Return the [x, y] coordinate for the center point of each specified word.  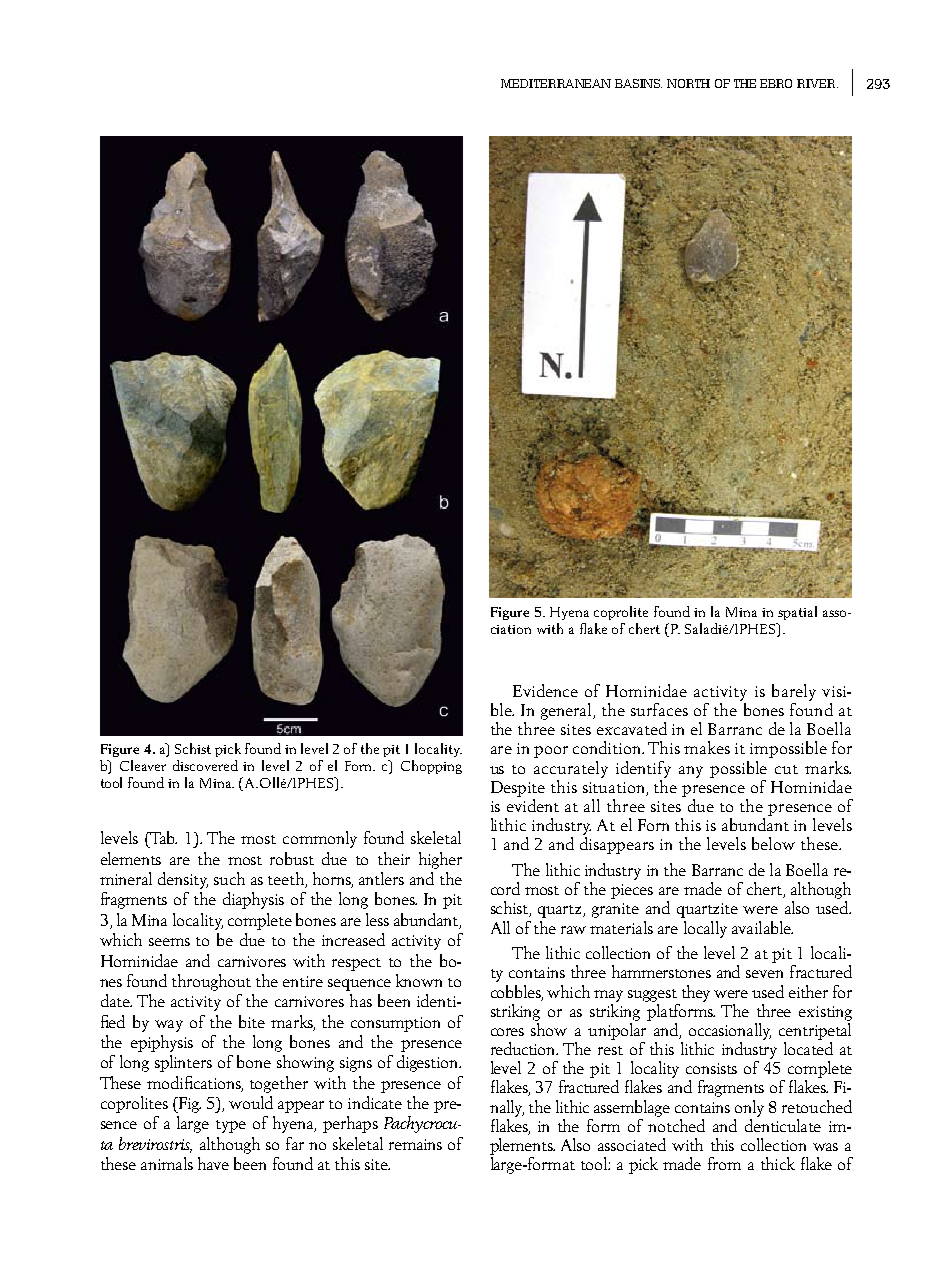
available [762, 927]
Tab [162, 837]
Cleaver [143, 765]
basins [638, 83]
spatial [797, 613]
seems [169, 942]
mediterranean [556, 83]
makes [707, 747]
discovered [205, 765]
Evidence [545, 690]
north [688, 83]
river [817, 83]
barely [794, 692]
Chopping [431, 767]
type [231, 1126]
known [419, 980]
